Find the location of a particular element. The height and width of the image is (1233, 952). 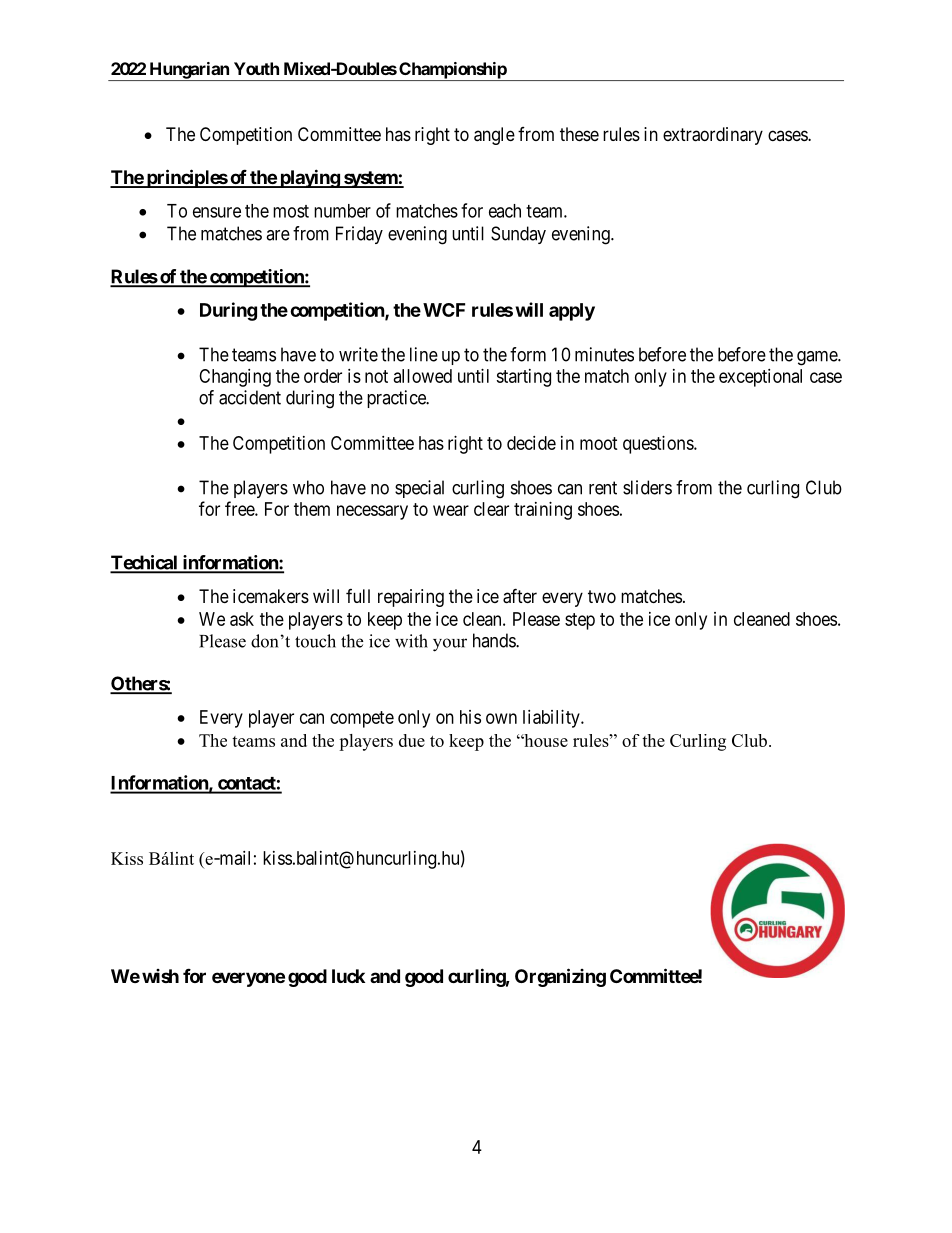

ask is located at coordinates (242, 619).
